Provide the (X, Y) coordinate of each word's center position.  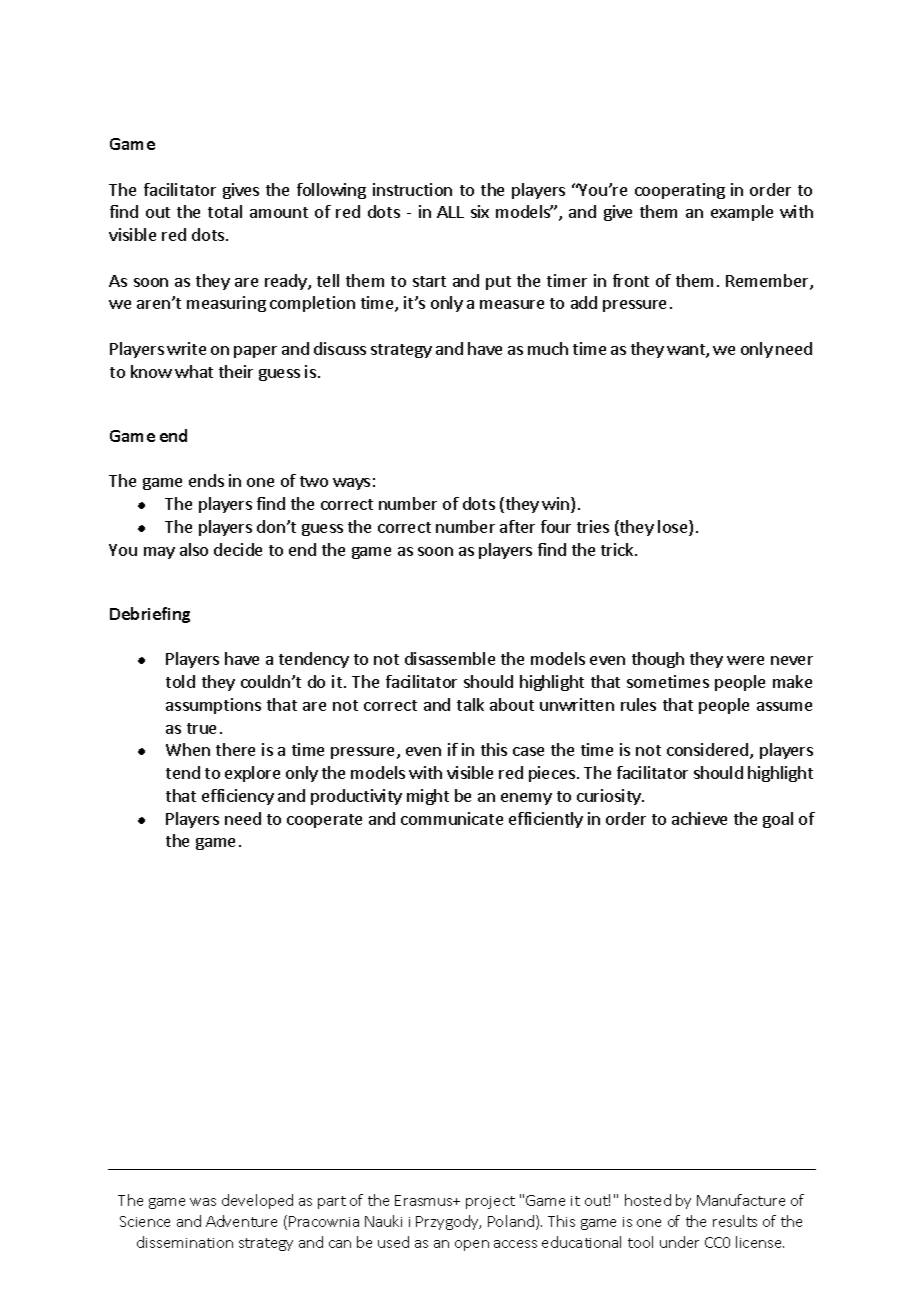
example (742, 213)
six (480, 211)
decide (238, 549)
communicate (452, 818)
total (225, 211)
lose (674, 528)
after (517, 526)
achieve (699, 818)
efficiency (238, 797)
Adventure (241, 1221)
